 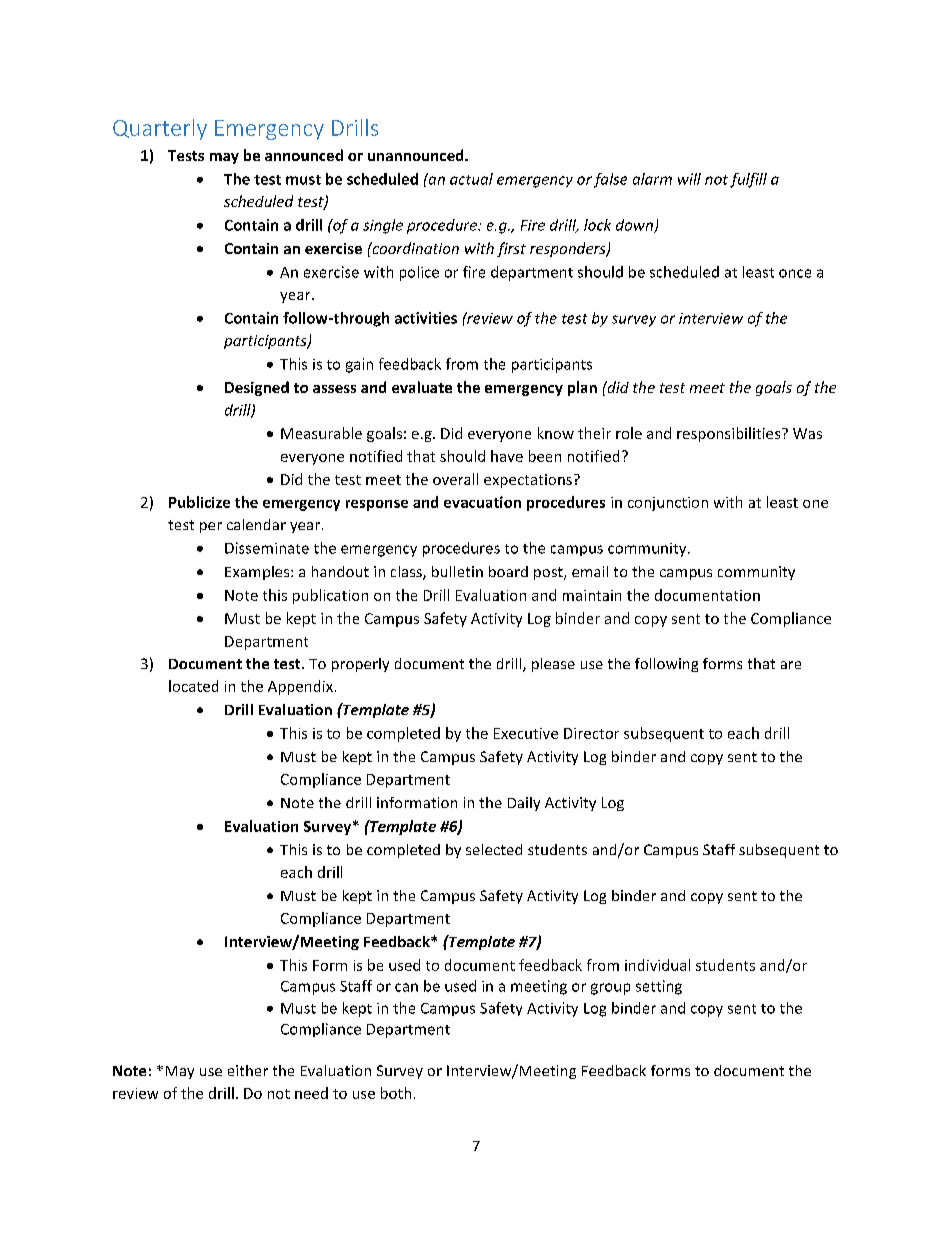 What do you see at coordinates (248, 1070) in the screenshot?
I see `either` at bounding box center [248, 1070].
